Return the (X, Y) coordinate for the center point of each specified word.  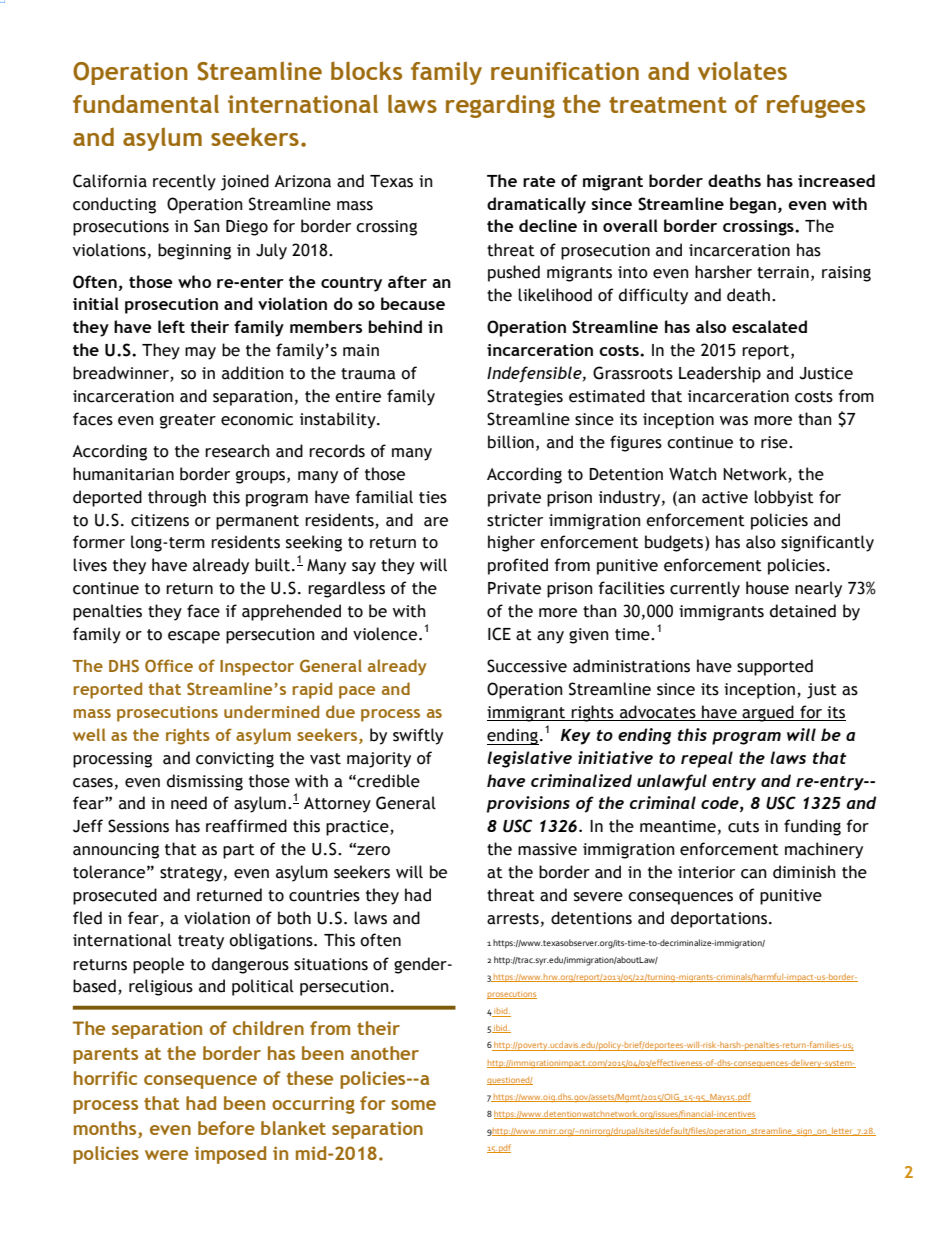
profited (518, 566)
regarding (500, 106)
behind (395, 326)
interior (706, 872)
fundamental (146, 103)
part (239, 851)
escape (194, 637)
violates (742, 71)
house (767, 588)
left (171, 326)
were (166, 1155)
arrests (513, 919)
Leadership (720, 374)
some (413, 1105)
